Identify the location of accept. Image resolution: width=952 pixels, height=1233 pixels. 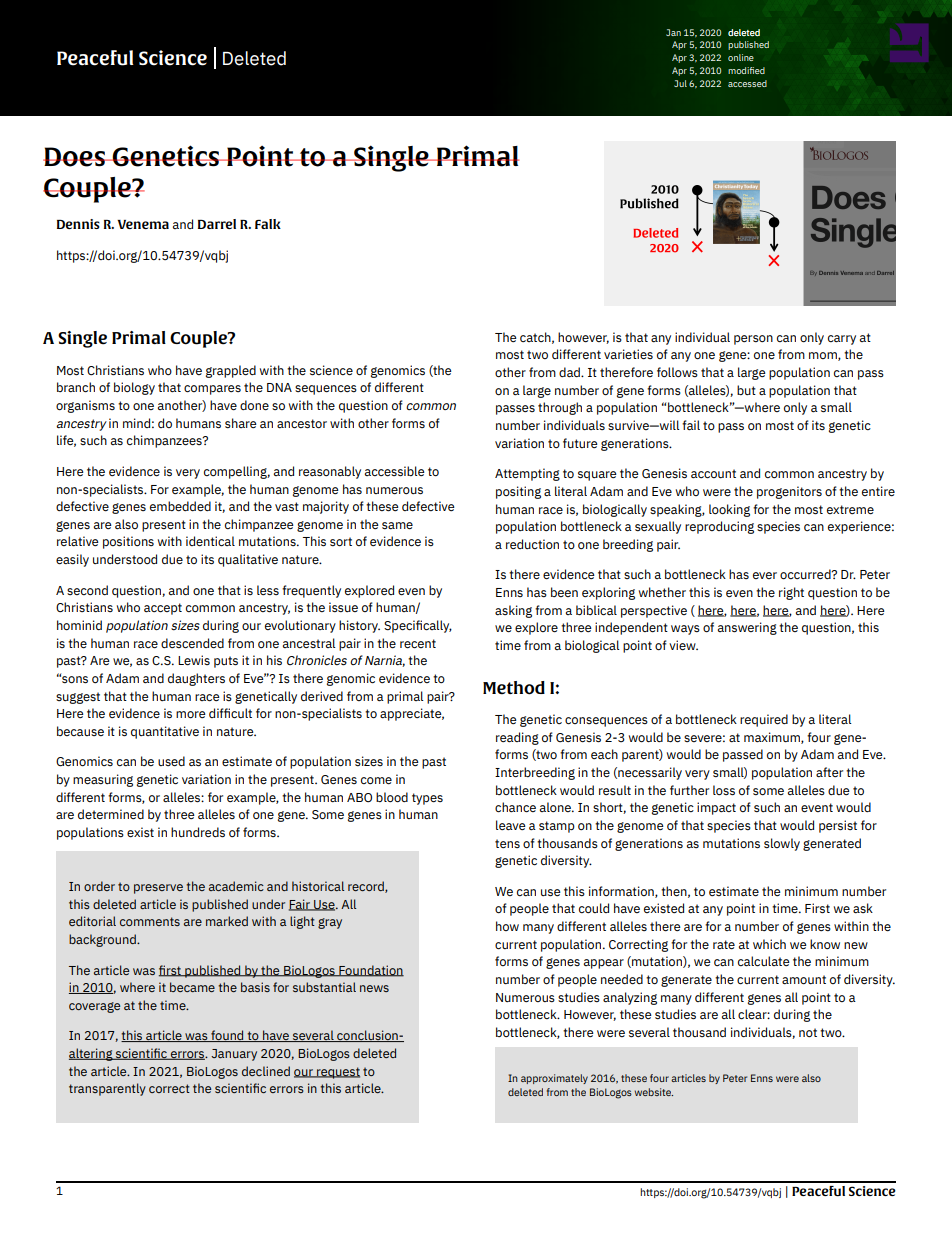
(163, 609).
